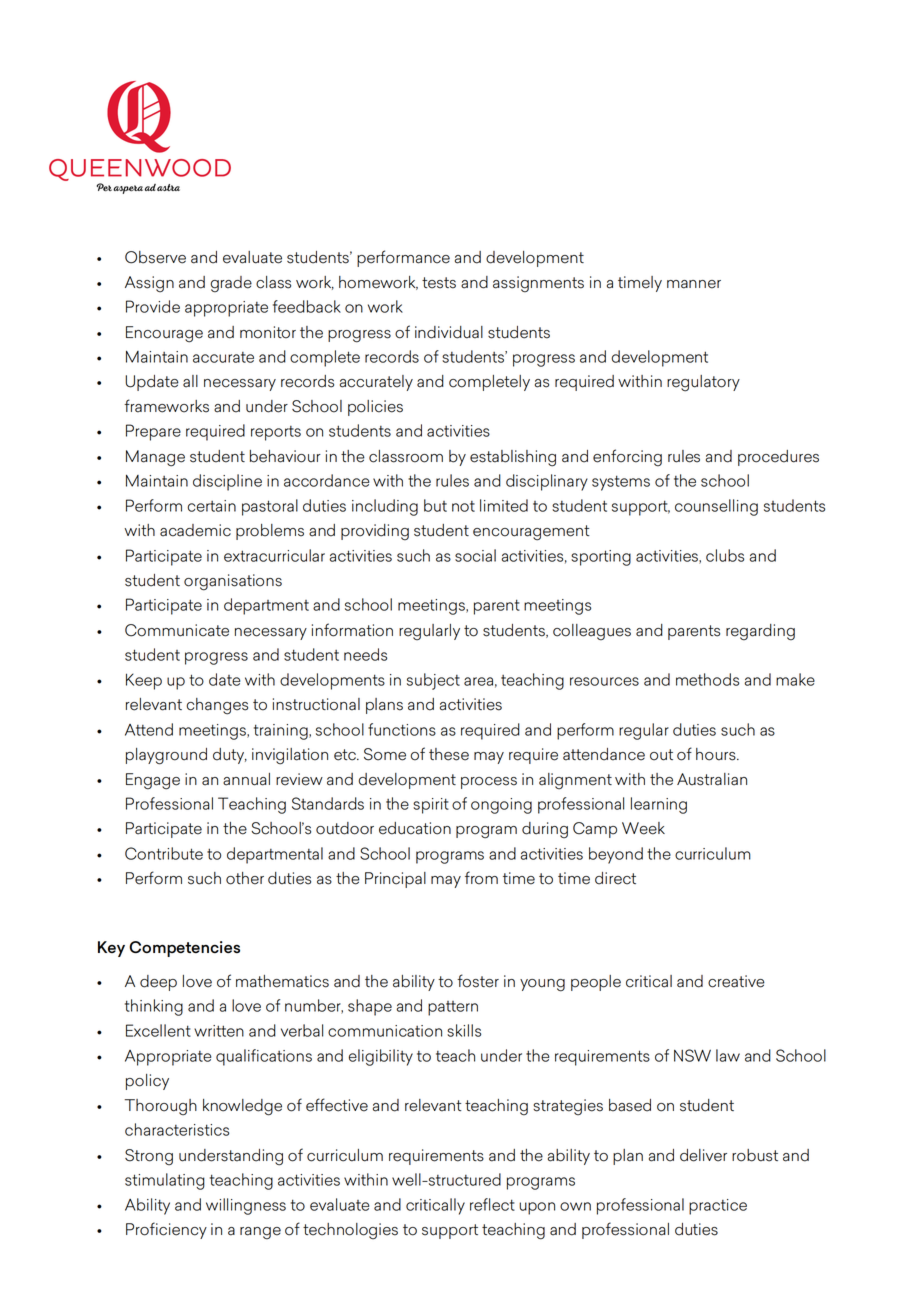 Image resolution: width=924 pixels, height=1308 pixels. I want to click on learning, so click(659, 805).
